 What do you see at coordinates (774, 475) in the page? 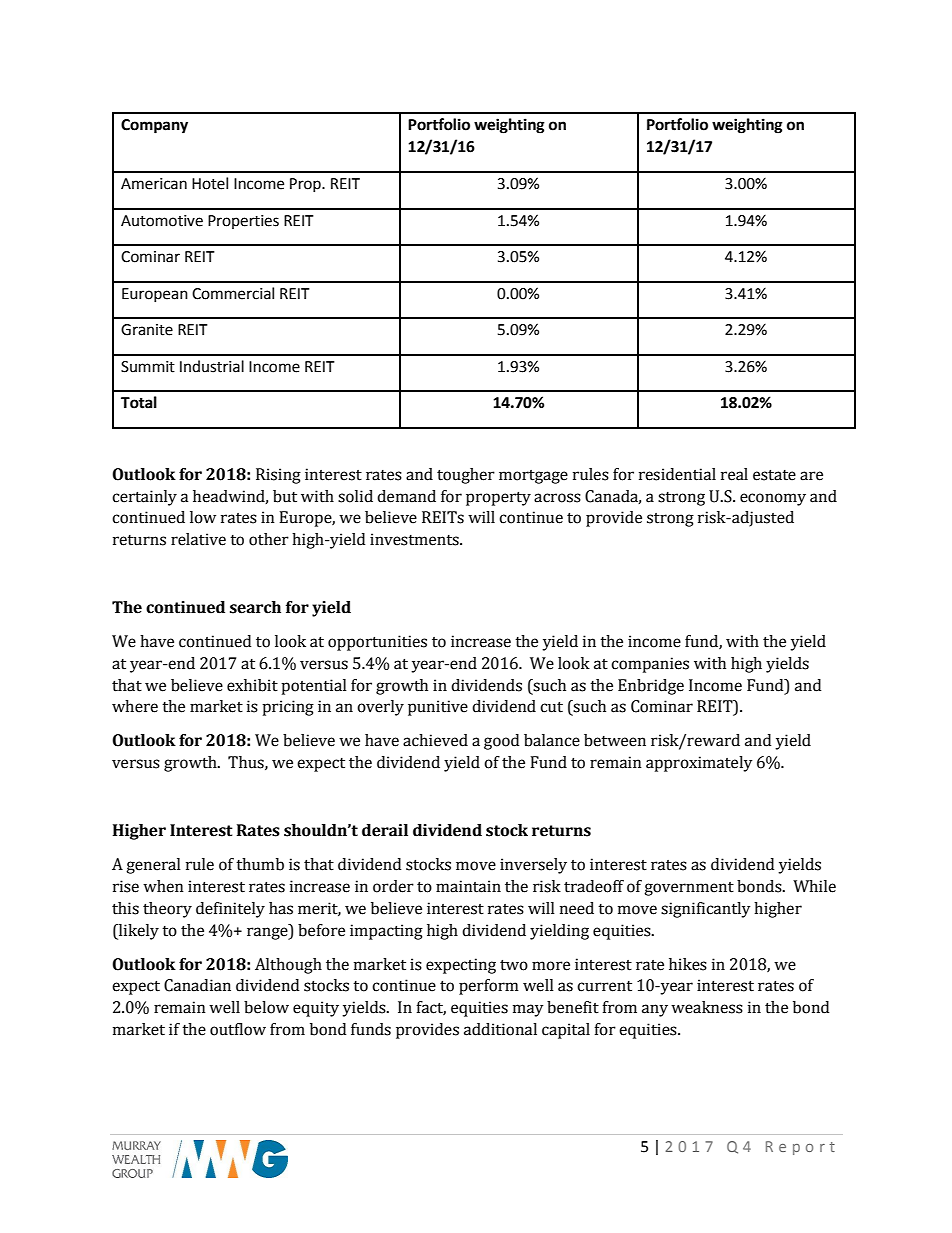
I see `estate` at bounding box center [774, 475].
